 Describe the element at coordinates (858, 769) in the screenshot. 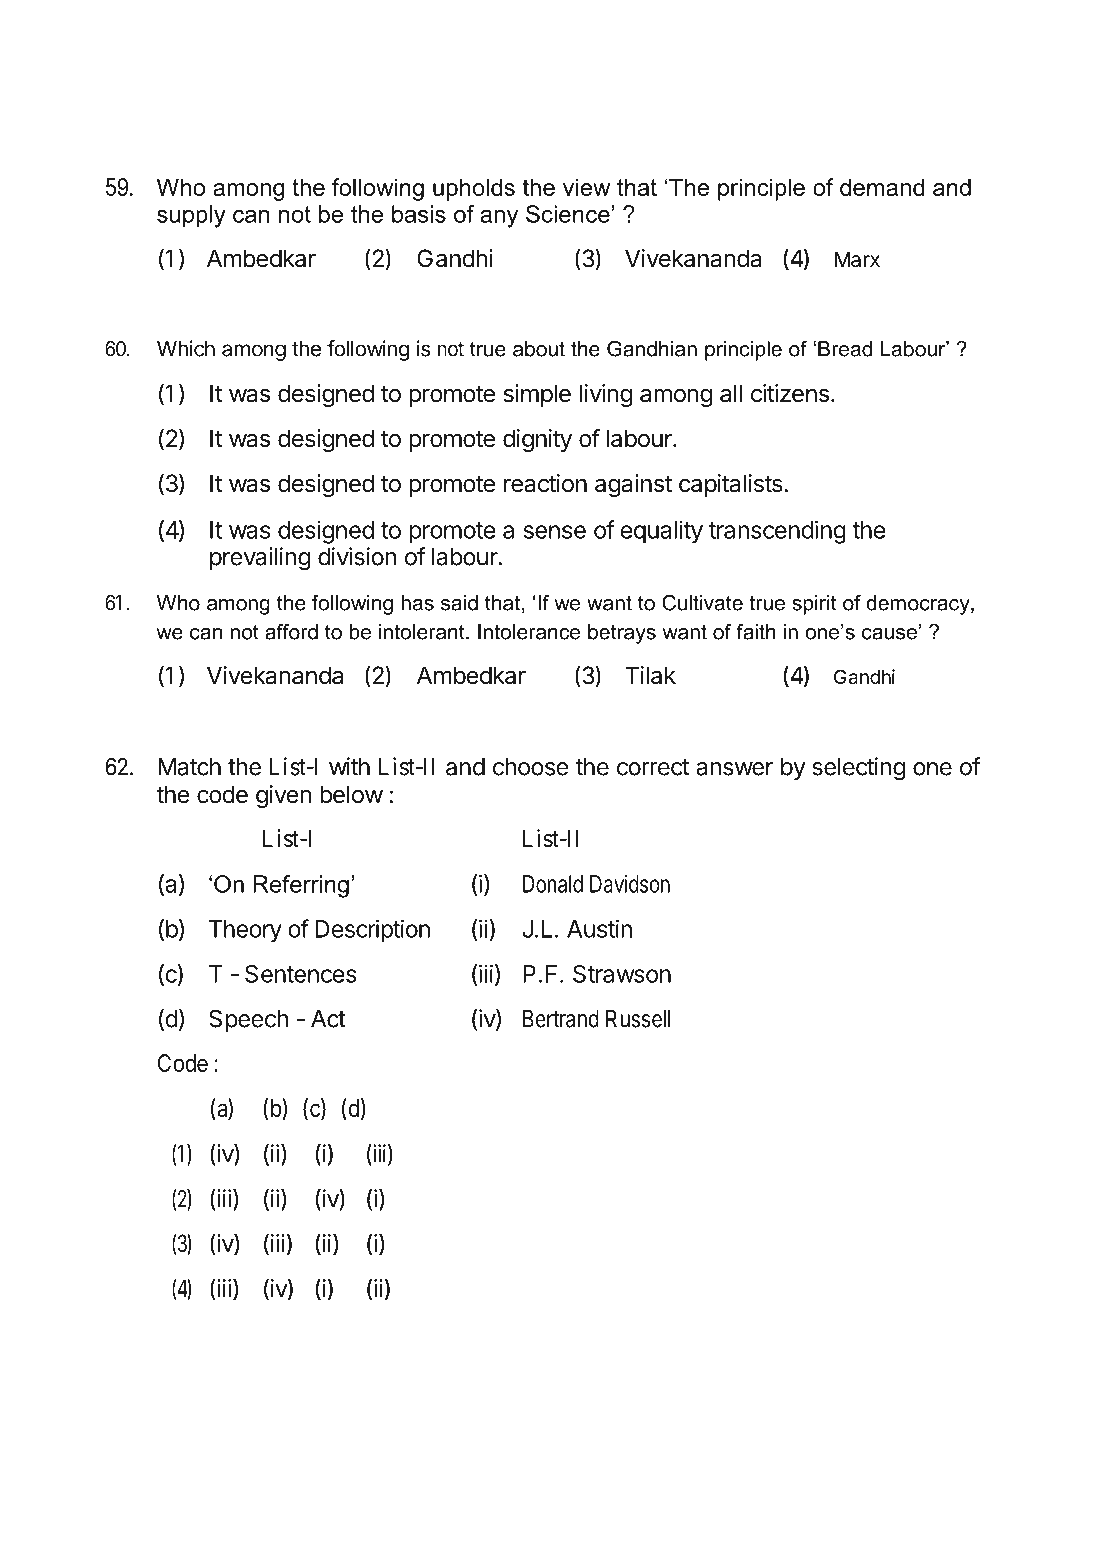

I see `selecting` at that location.
